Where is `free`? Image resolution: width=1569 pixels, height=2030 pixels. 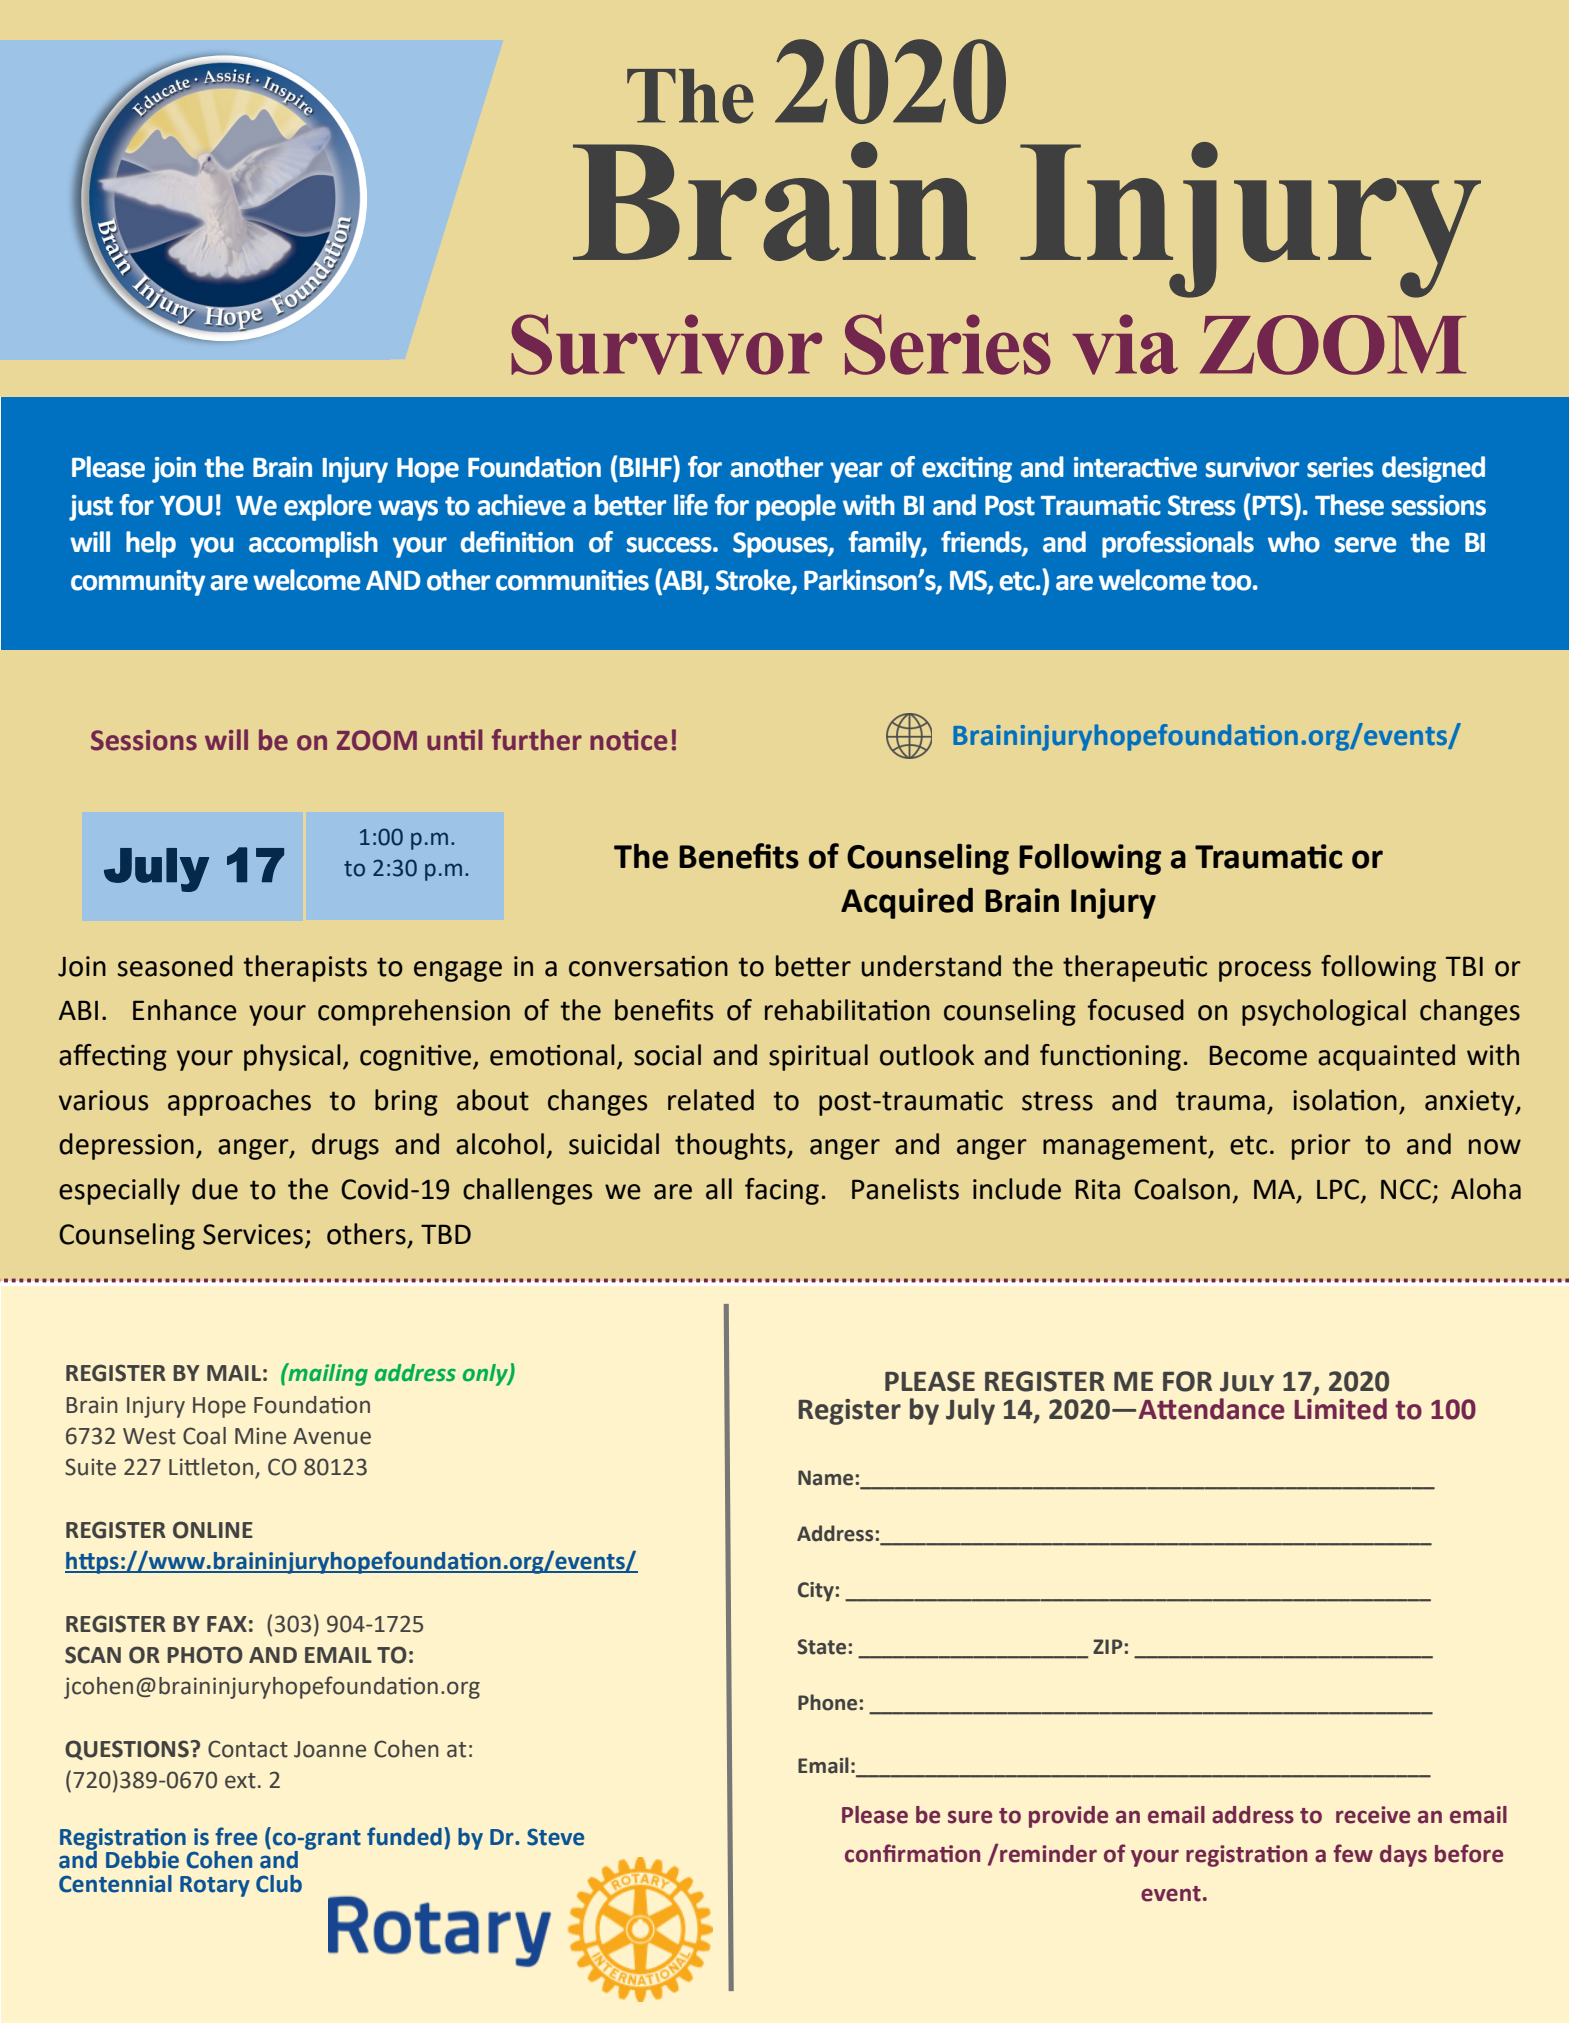
free is located at coordinates (236, 1836).
